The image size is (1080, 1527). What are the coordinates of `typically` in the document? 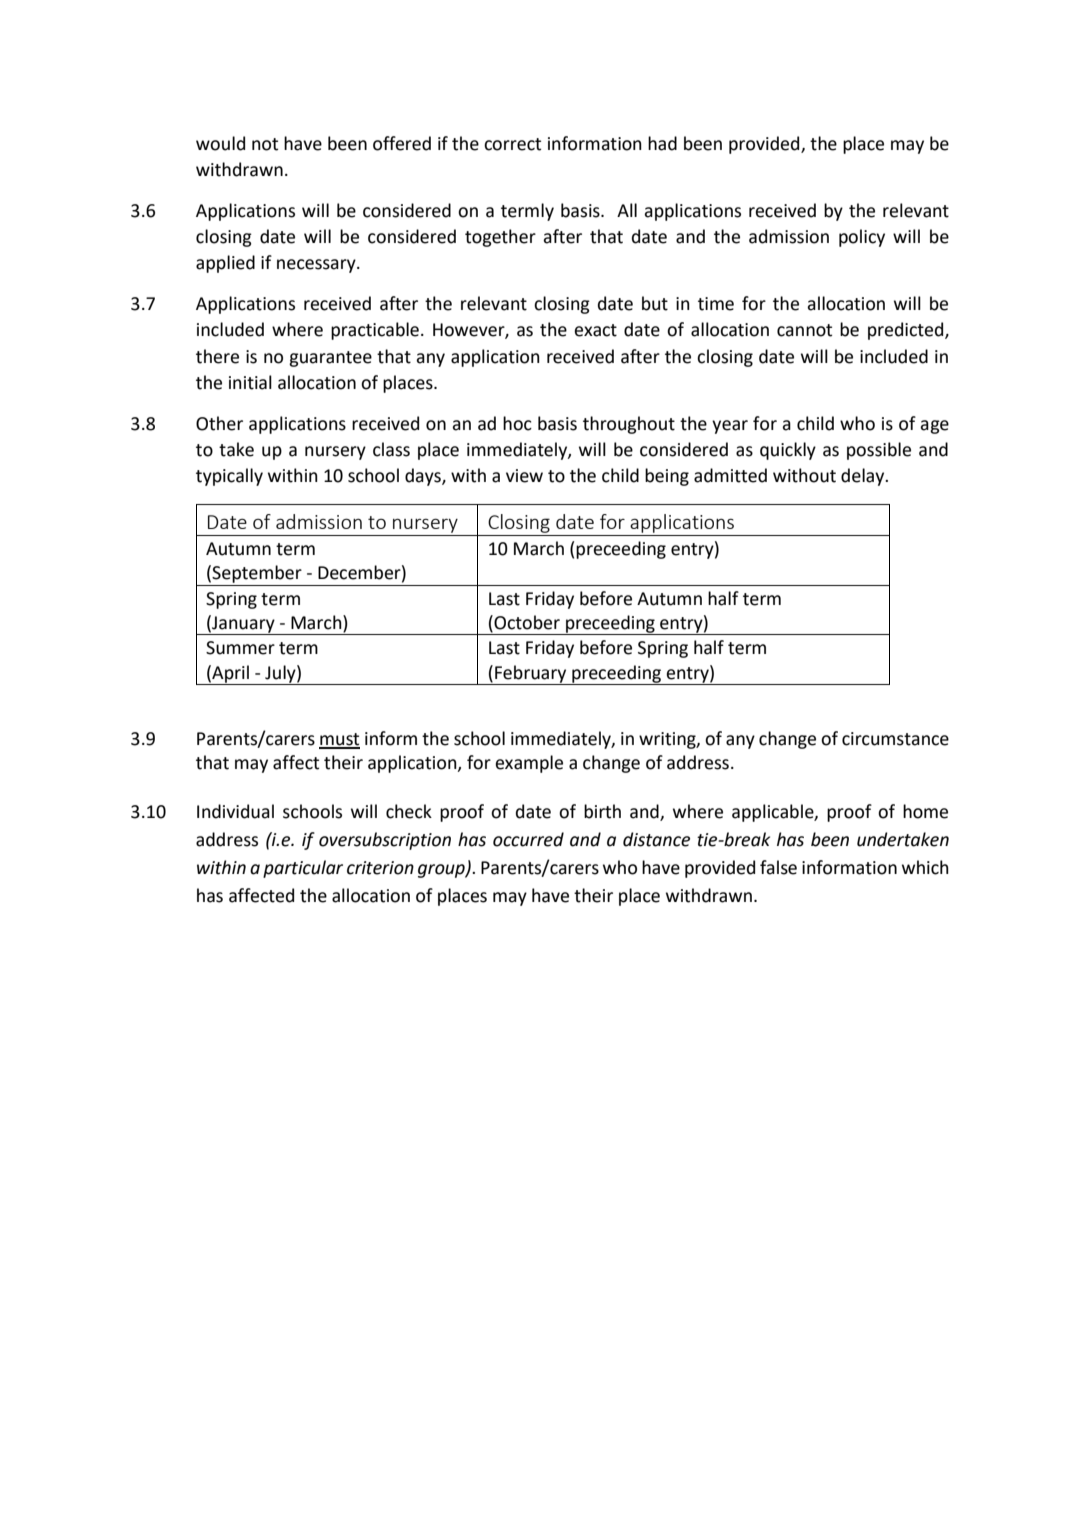 It's located at (229, 477).
